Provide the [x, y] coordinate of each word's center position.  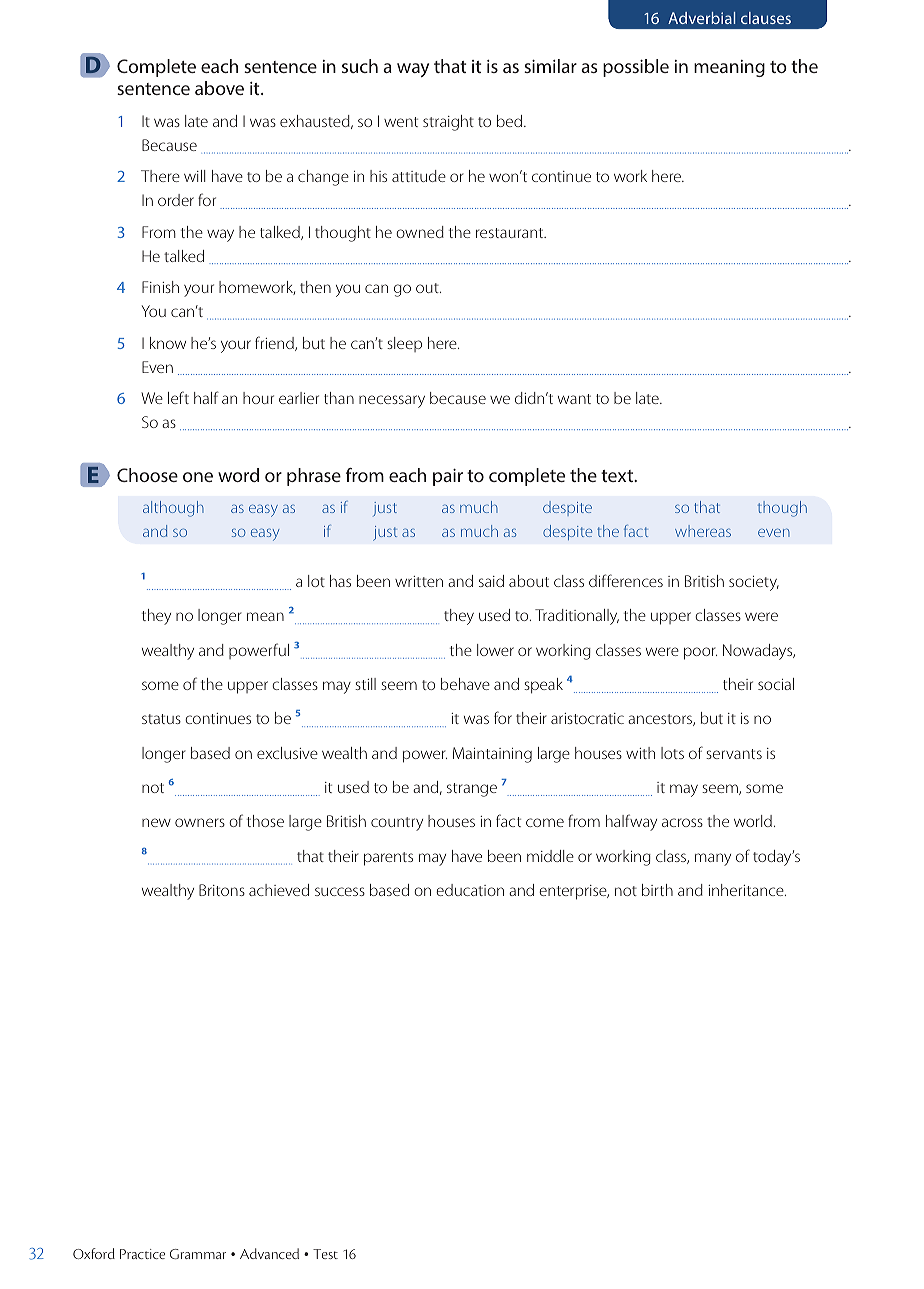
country [397, 824]
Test [325, 1254]
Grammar [198, 1254]
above [219, 88]
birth [657, 890]
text [618, 476]
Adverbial [701, 18]
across [682, 822]
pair [448, 477]
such [360, 66]
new [156, 822]
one [198, 477]
